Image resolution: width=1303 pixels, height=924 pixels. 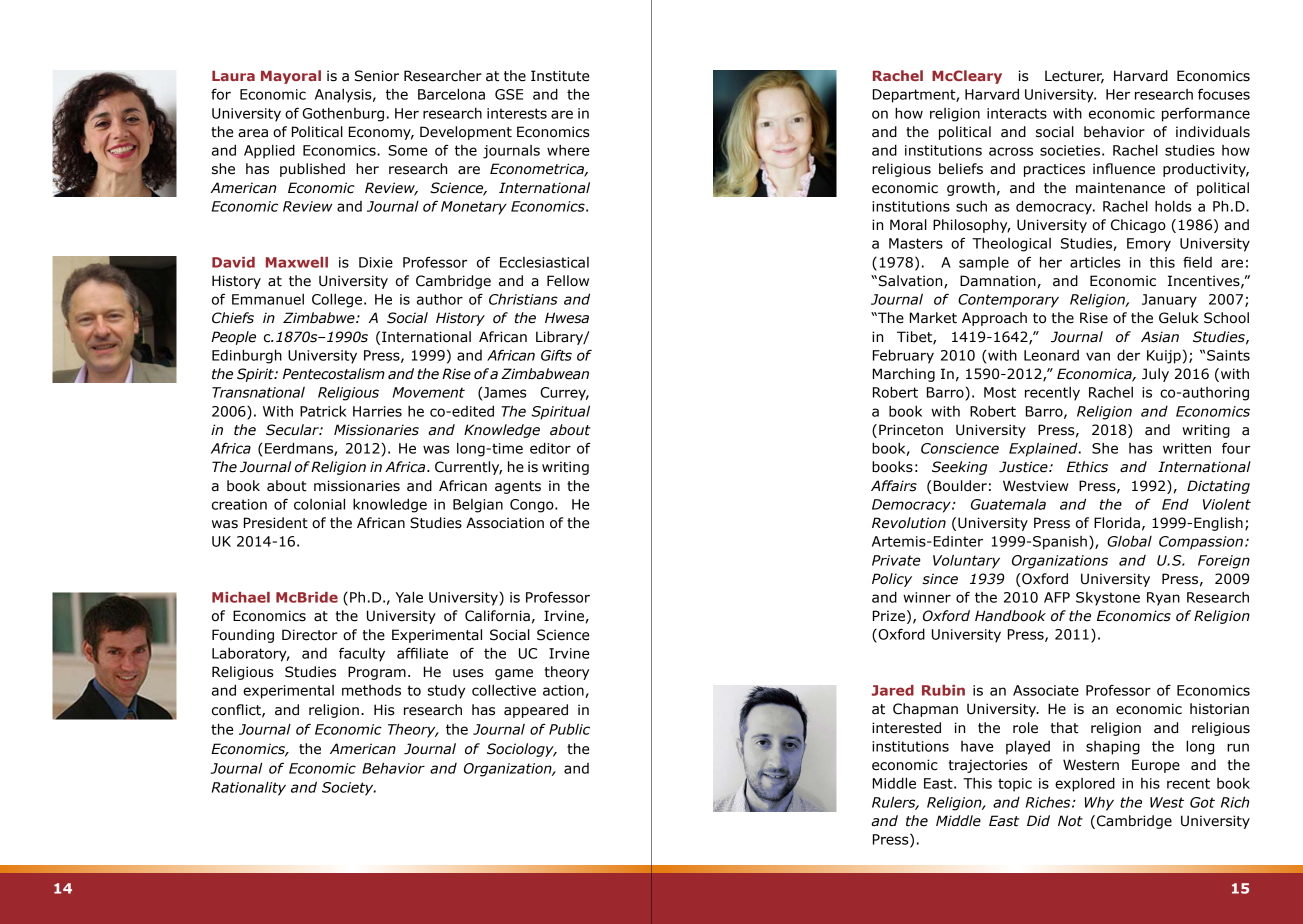 I want to click on Public, so click(x=569, y=729).
